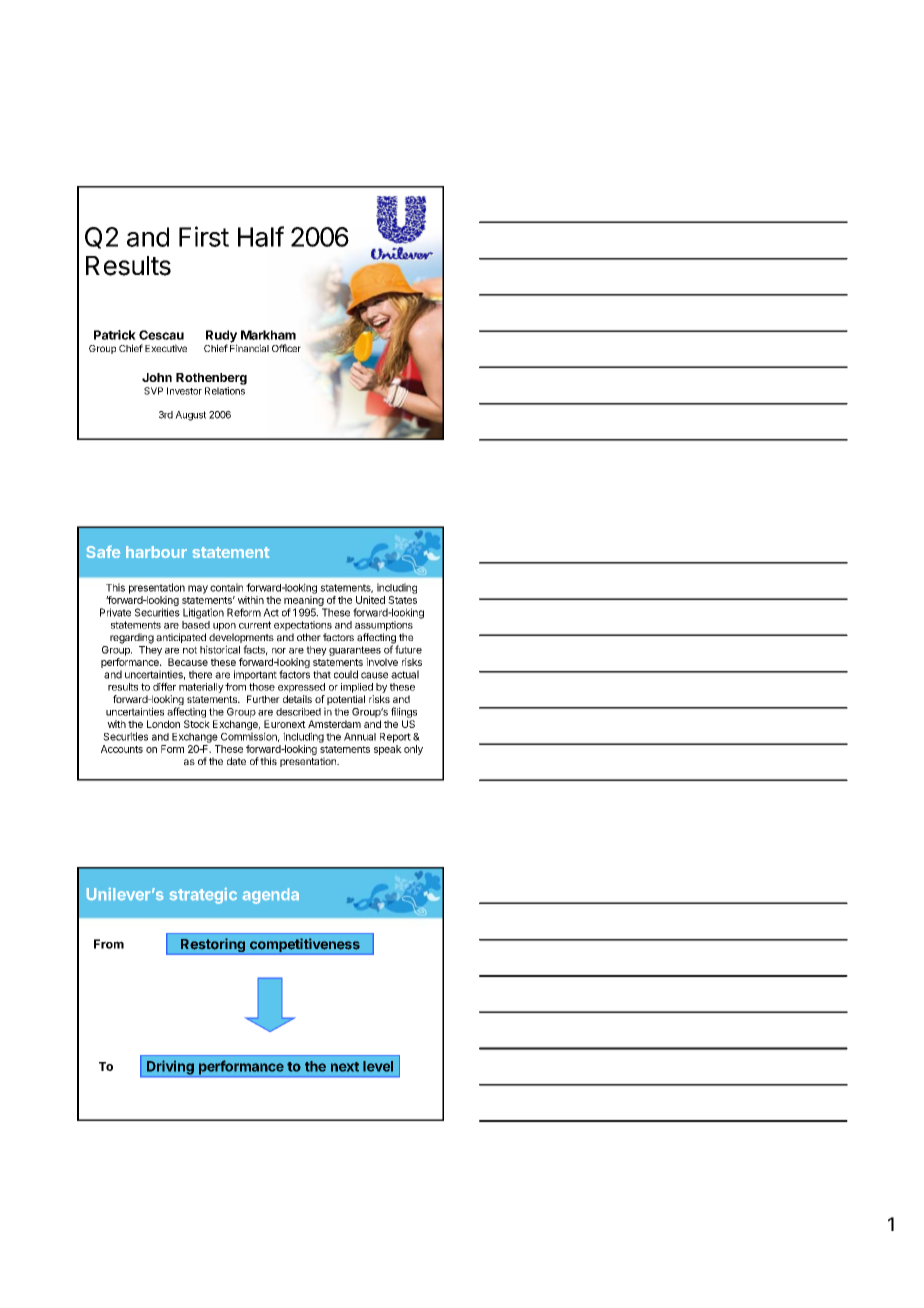 Image resolution: width=924 pixels, height=1308 pixels. What do you see at coordinates (170, 1068) in the screenshot?
I see `Driving` at bounding box center [170, 1068].
